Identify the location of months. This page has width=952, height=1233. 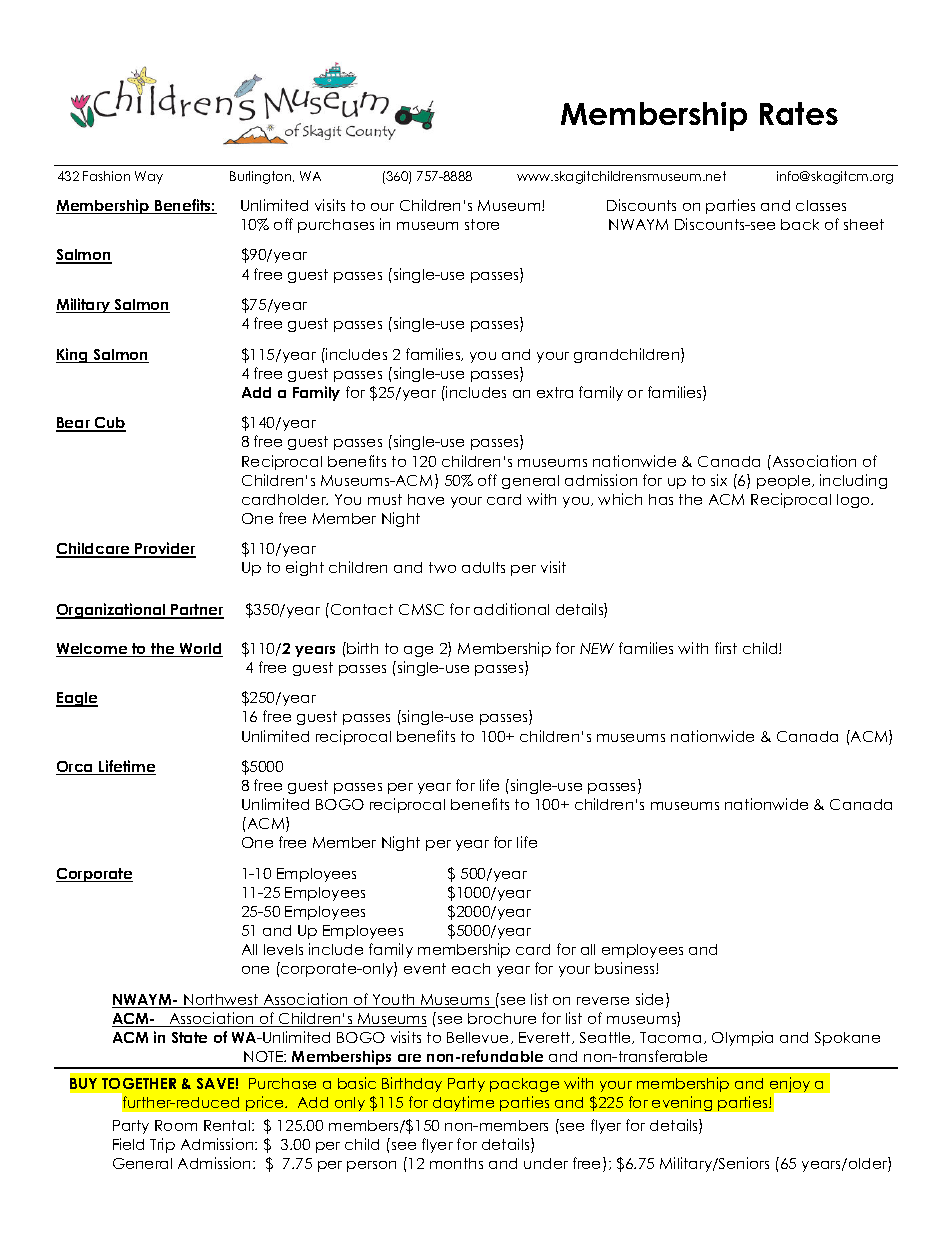
(456, 1163).
